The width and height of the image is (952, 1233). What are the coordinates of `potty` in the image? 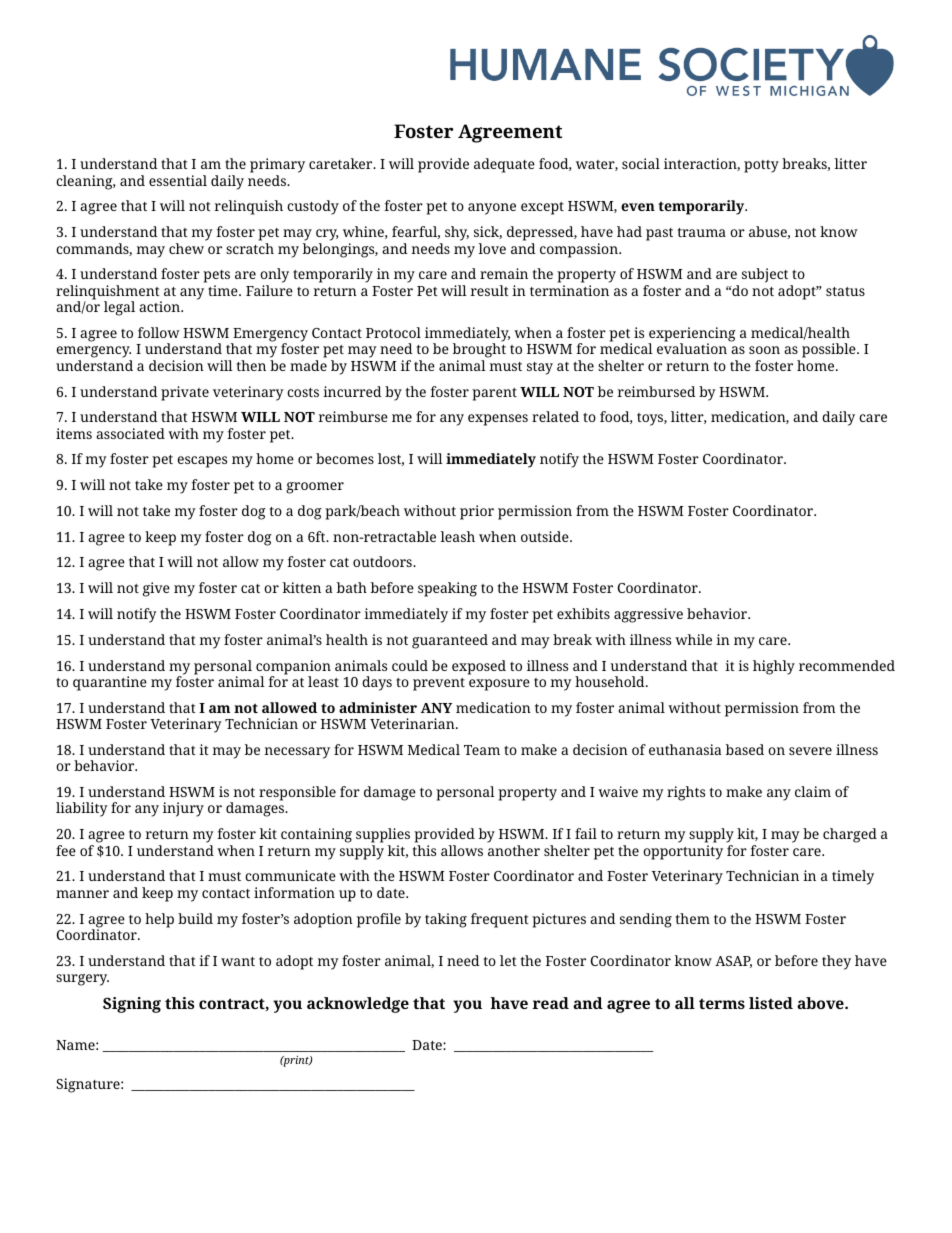 It's located at (761, 166).
